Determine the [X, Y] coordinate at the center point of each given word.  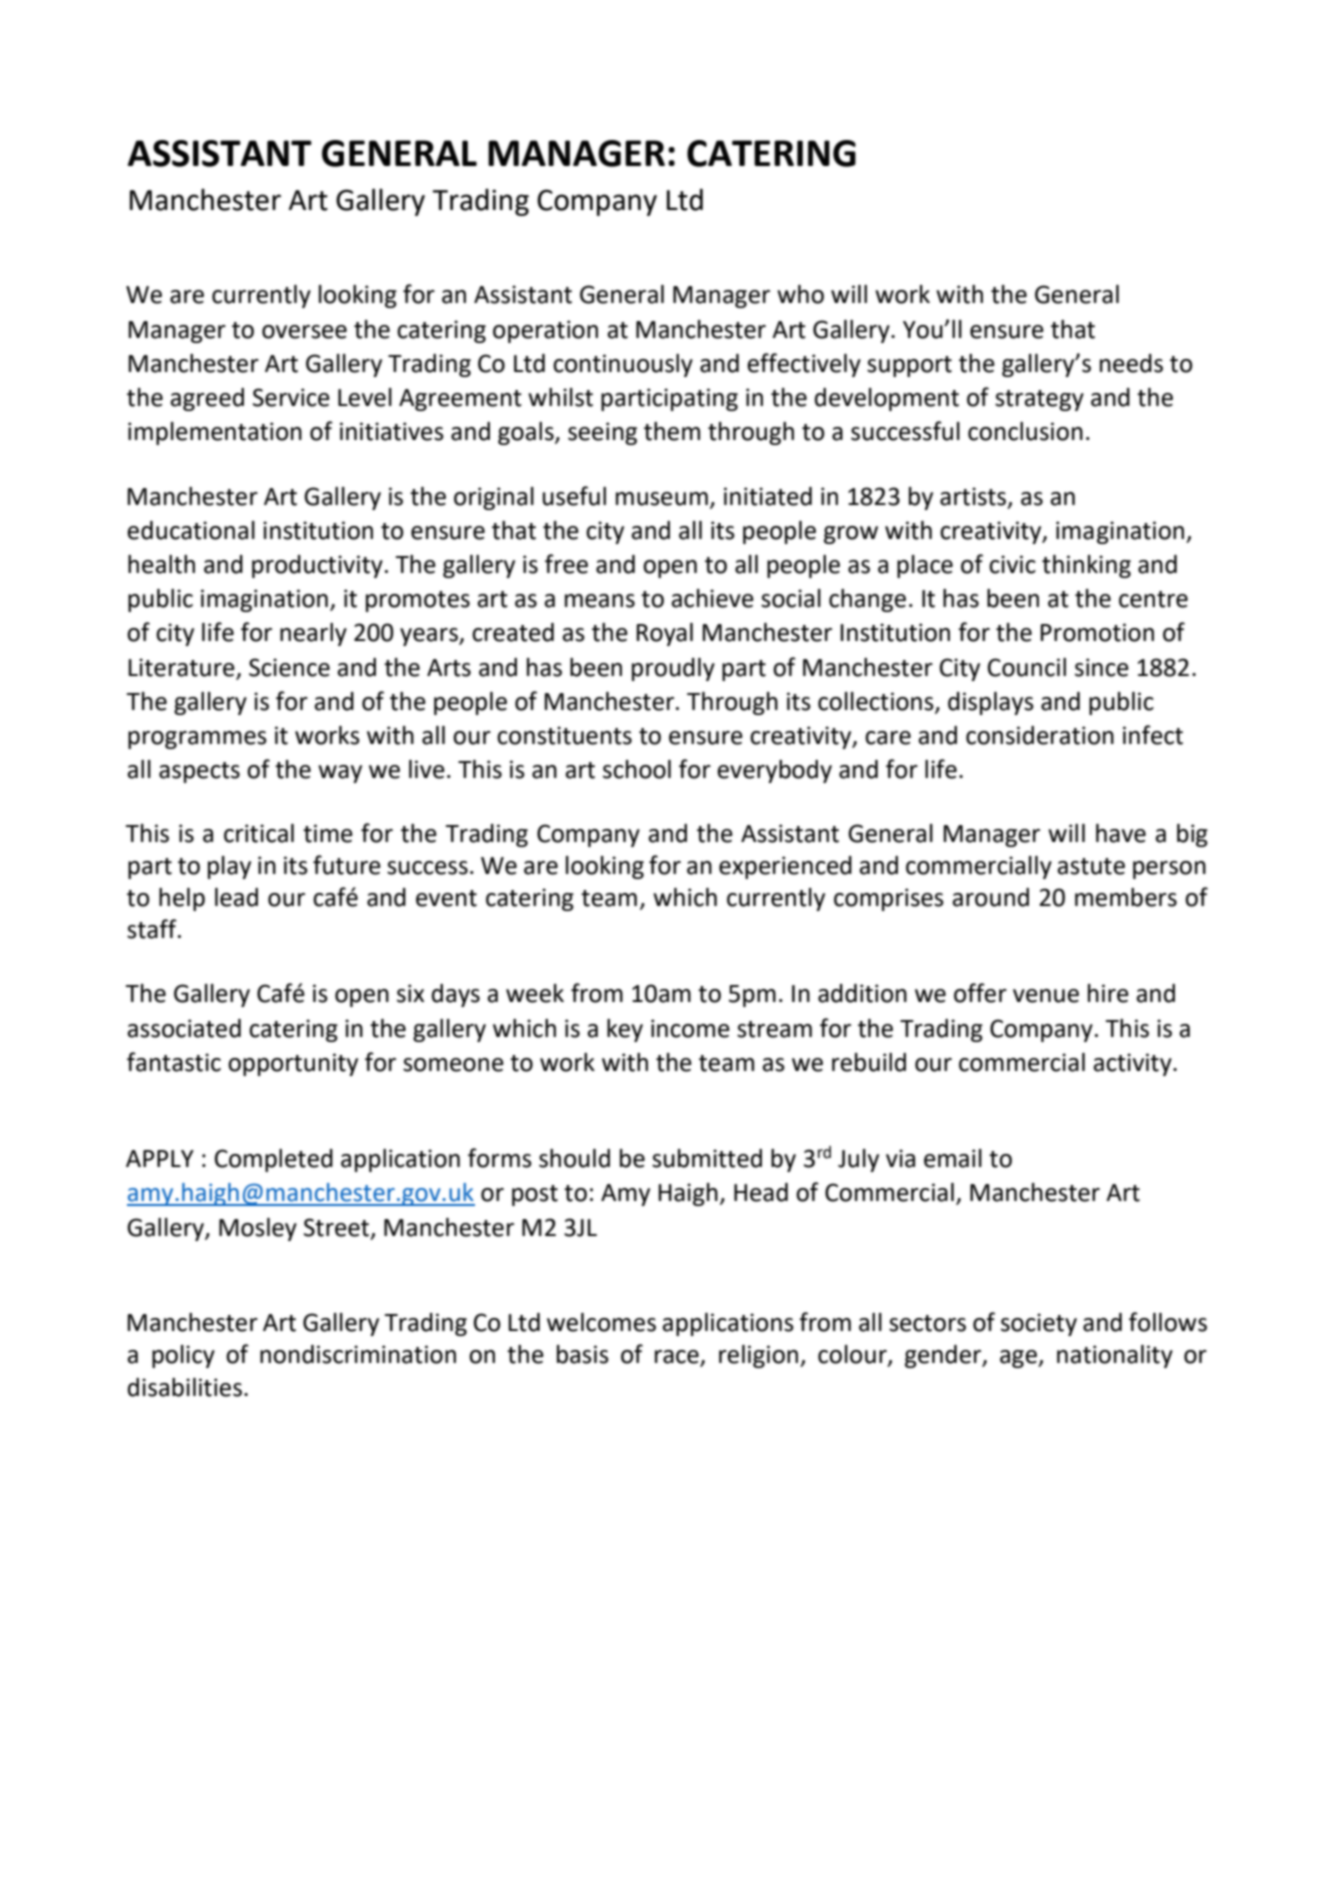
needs [1131, 363]
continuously [623, 365]
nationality [1115, 1356]
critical [259, 833]
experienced [785, 867]
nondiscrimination [358, 1354]
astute [1091, 866]
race [678, 1358]
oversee [304, 332]
